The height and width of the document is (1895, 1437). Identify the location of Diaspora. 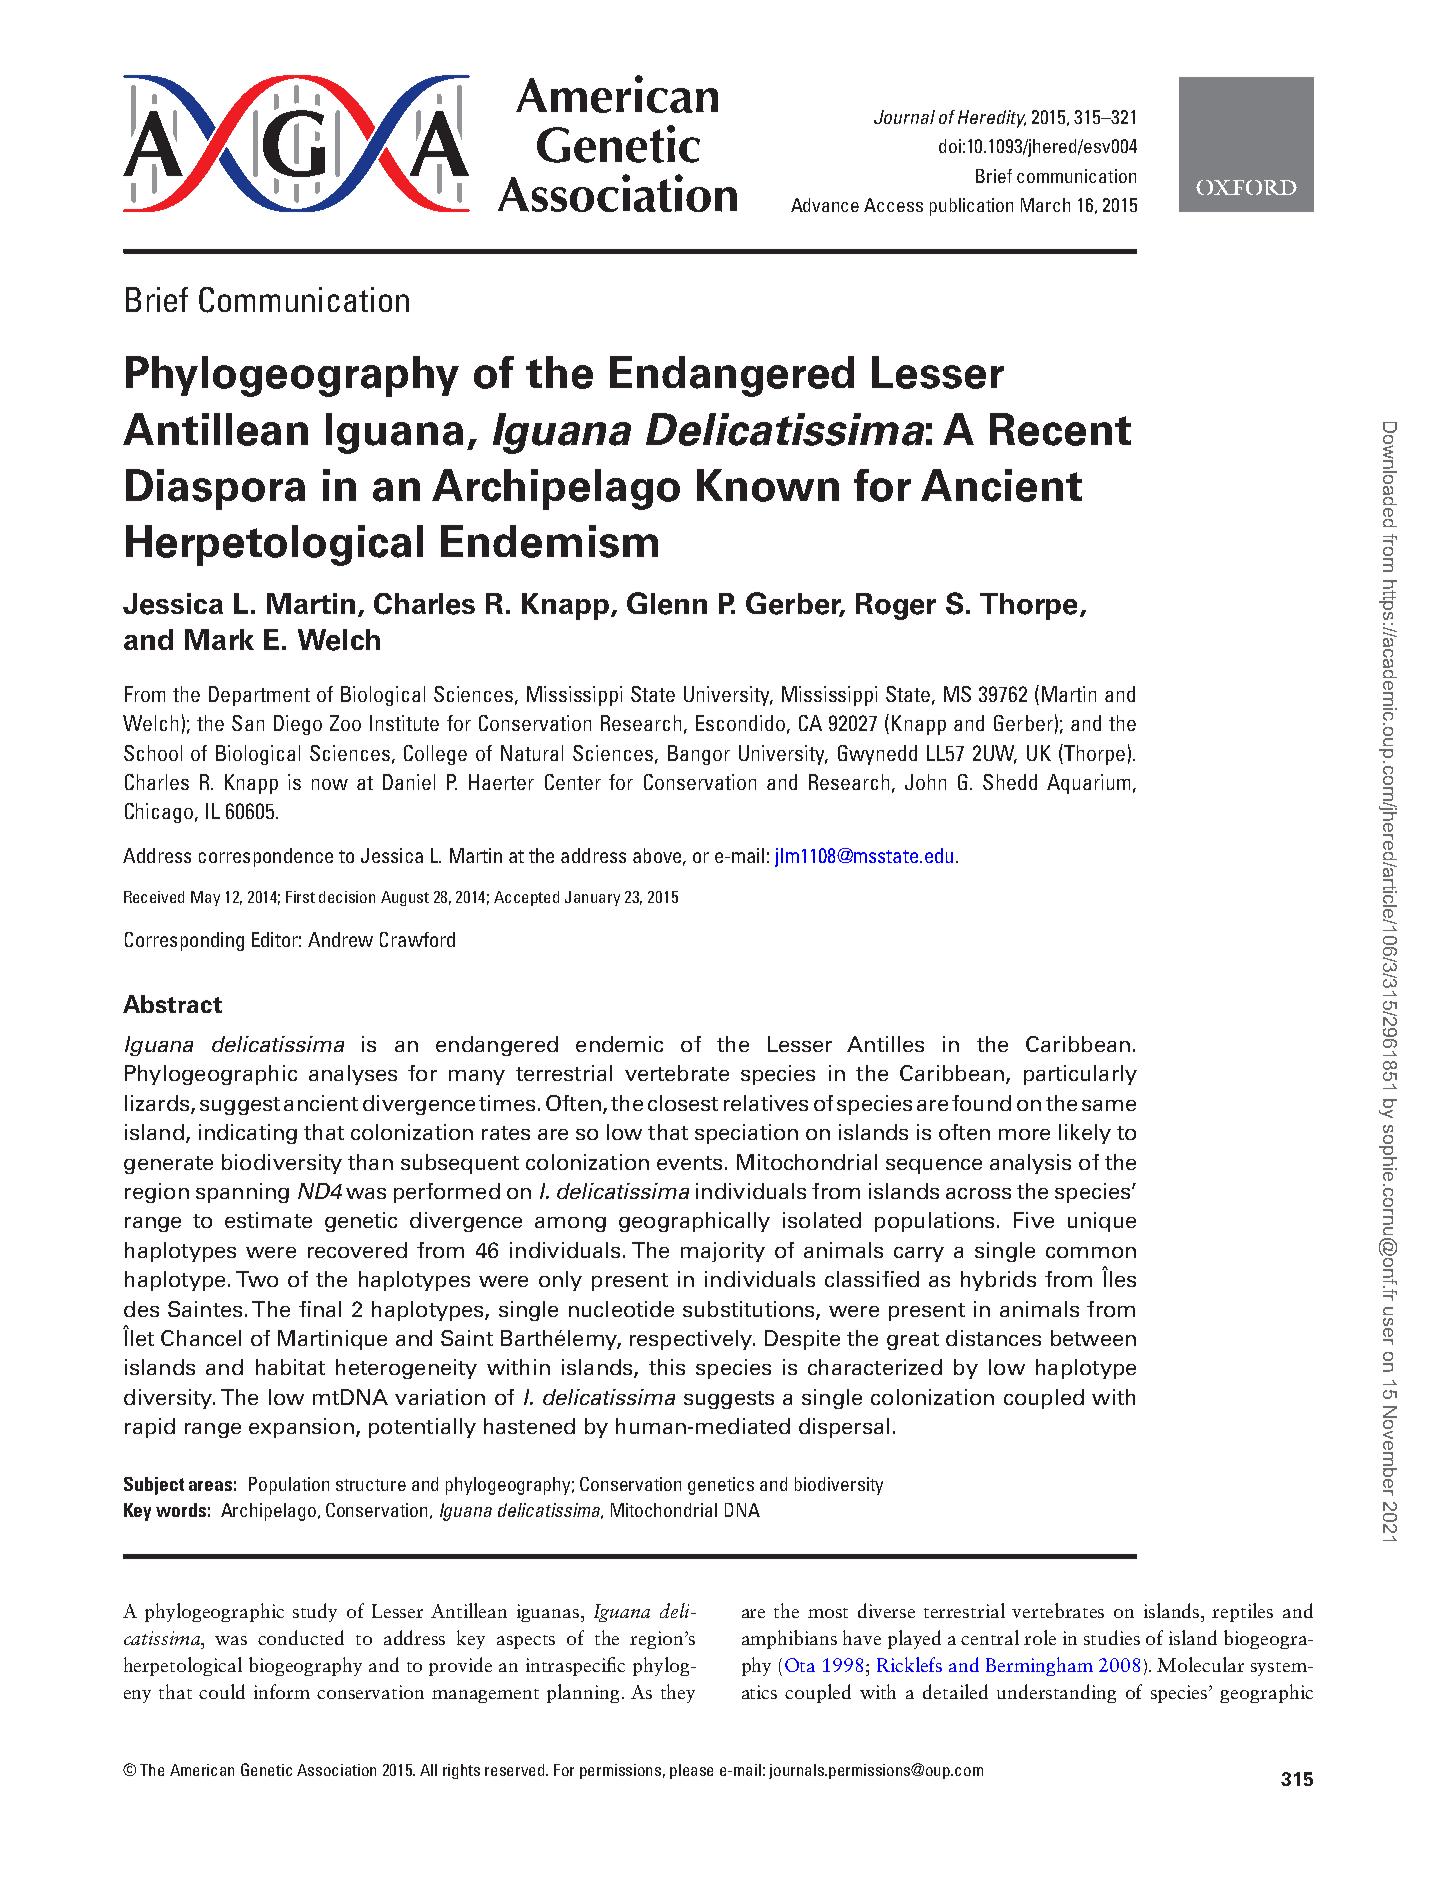
(215, 489).
